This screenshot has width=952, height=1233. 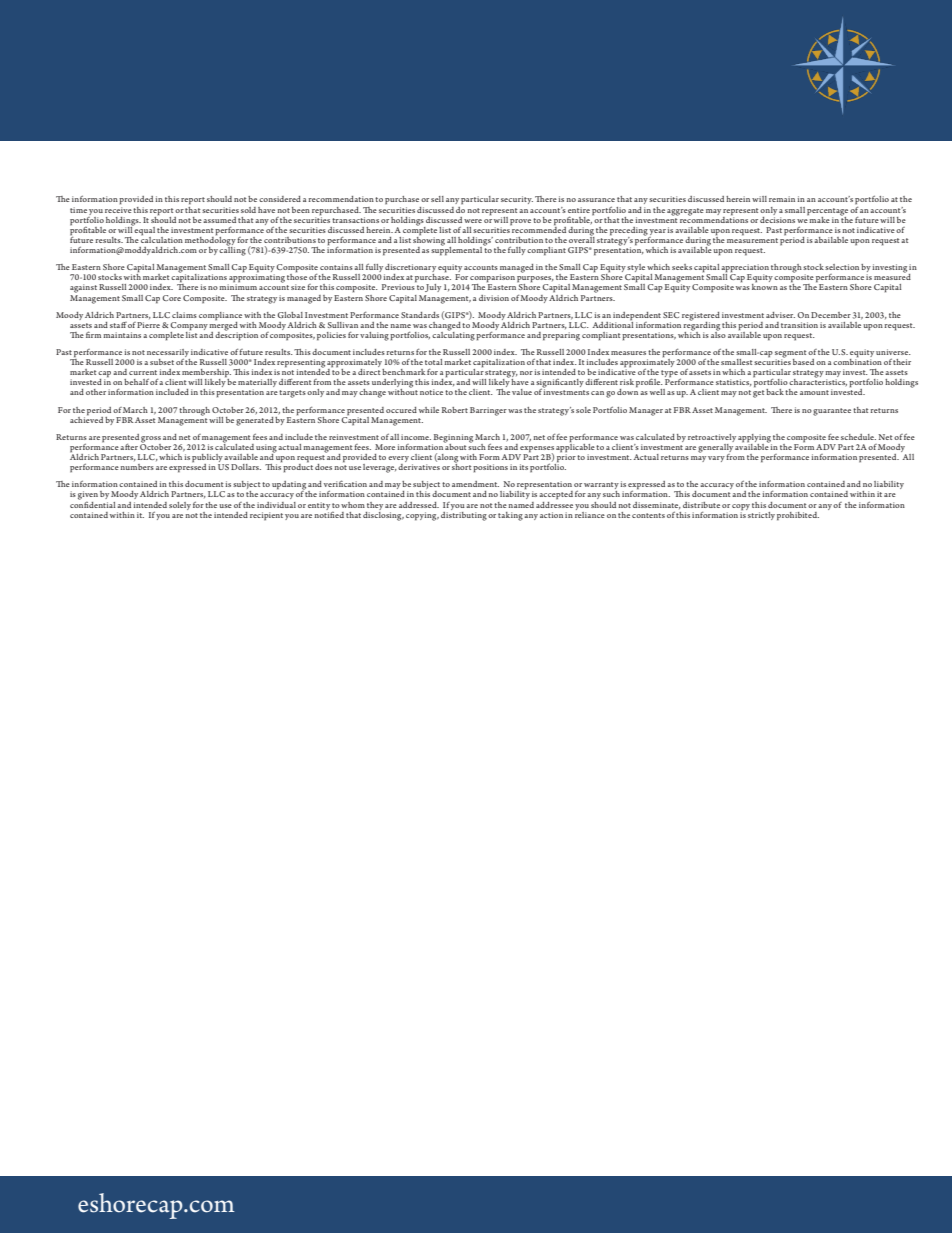 What do you see at coordinates (118, 210) in the screenshot?
I see `receive` at bounding box center [118, 210].
